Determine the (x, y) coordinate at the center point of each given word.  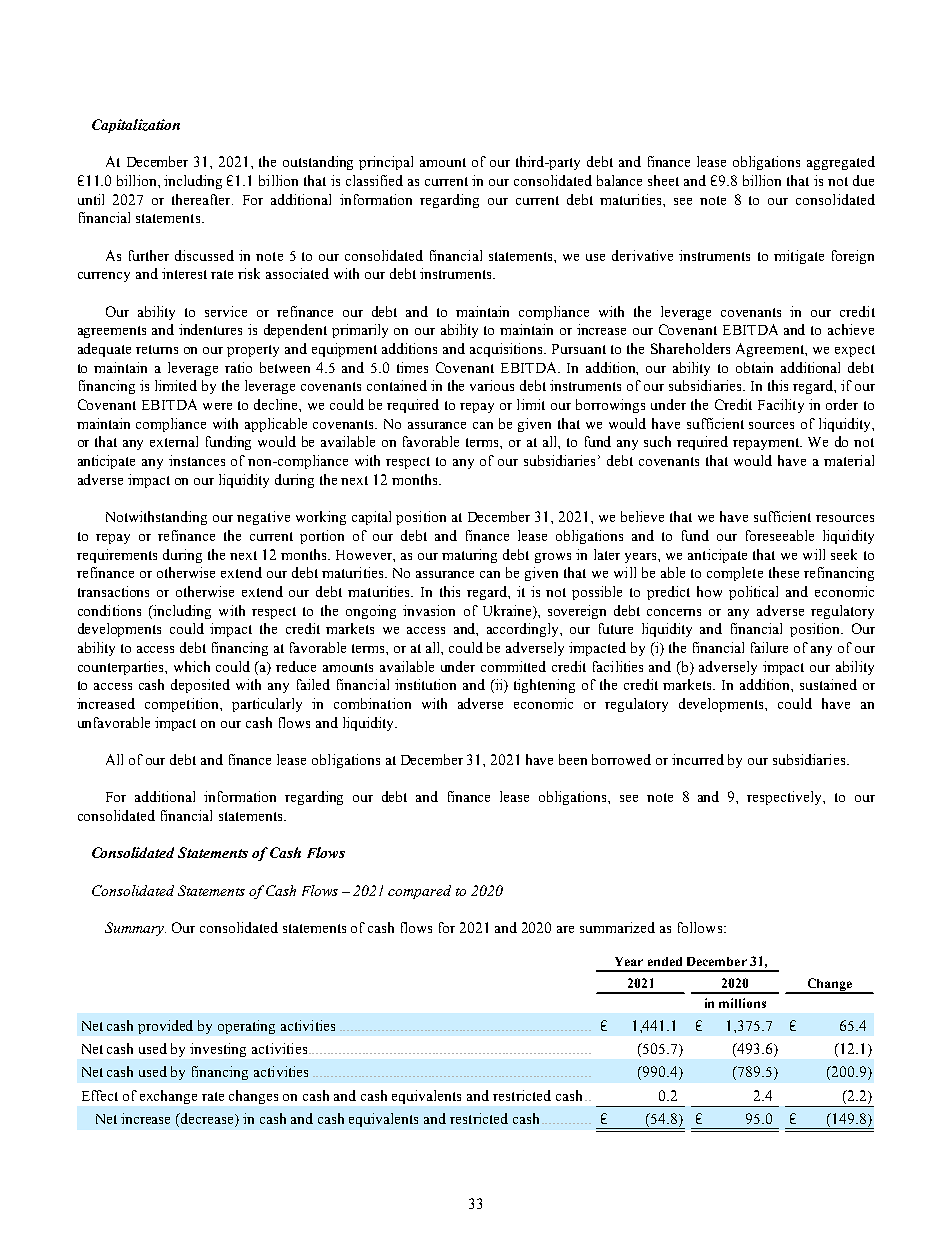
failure (769, 647)
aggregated (841, 163)
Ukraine (508, 610)
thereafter (202, 199)
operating (246, 1027)
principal (386, 163)
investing (218, 1050)
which (192, 666)
